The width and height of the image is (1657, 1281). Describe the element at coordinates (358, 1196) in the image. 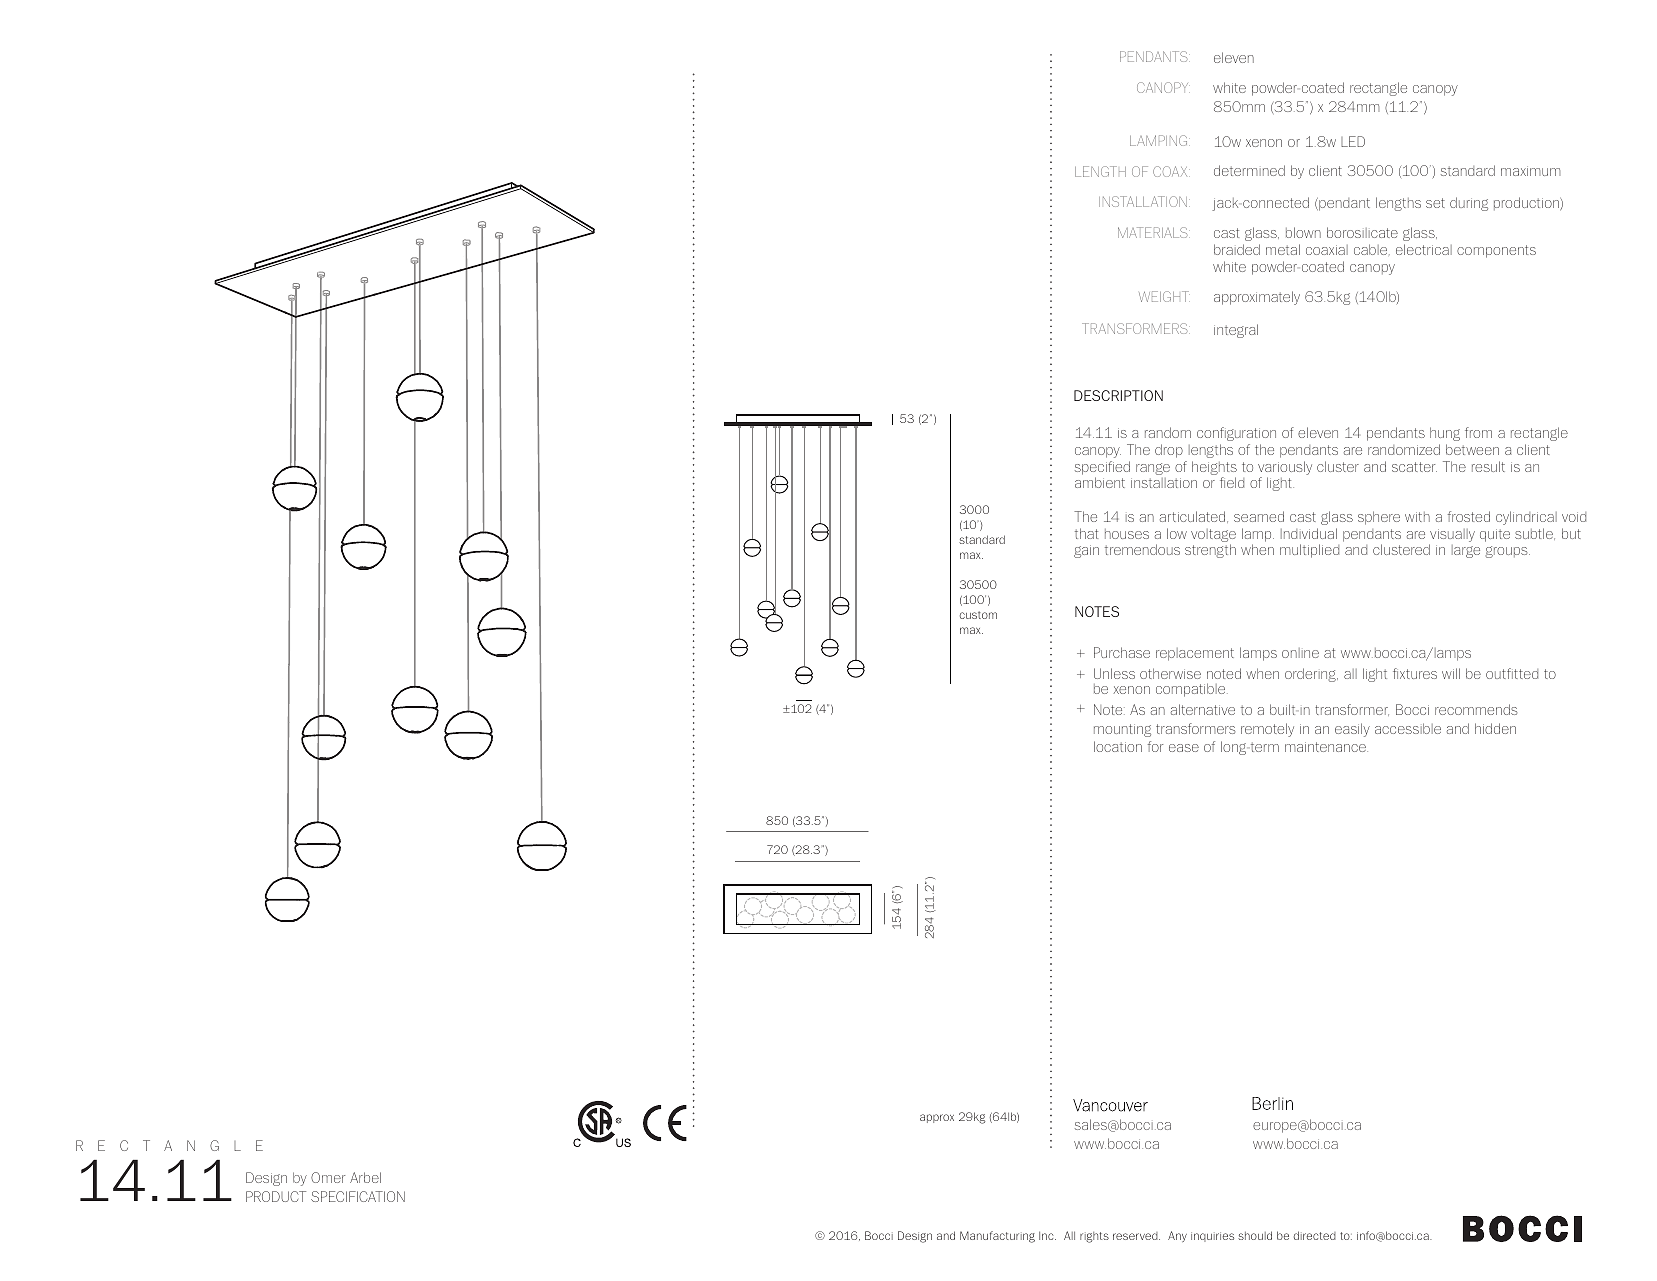

I see `SPECIFICATION` at that location.
